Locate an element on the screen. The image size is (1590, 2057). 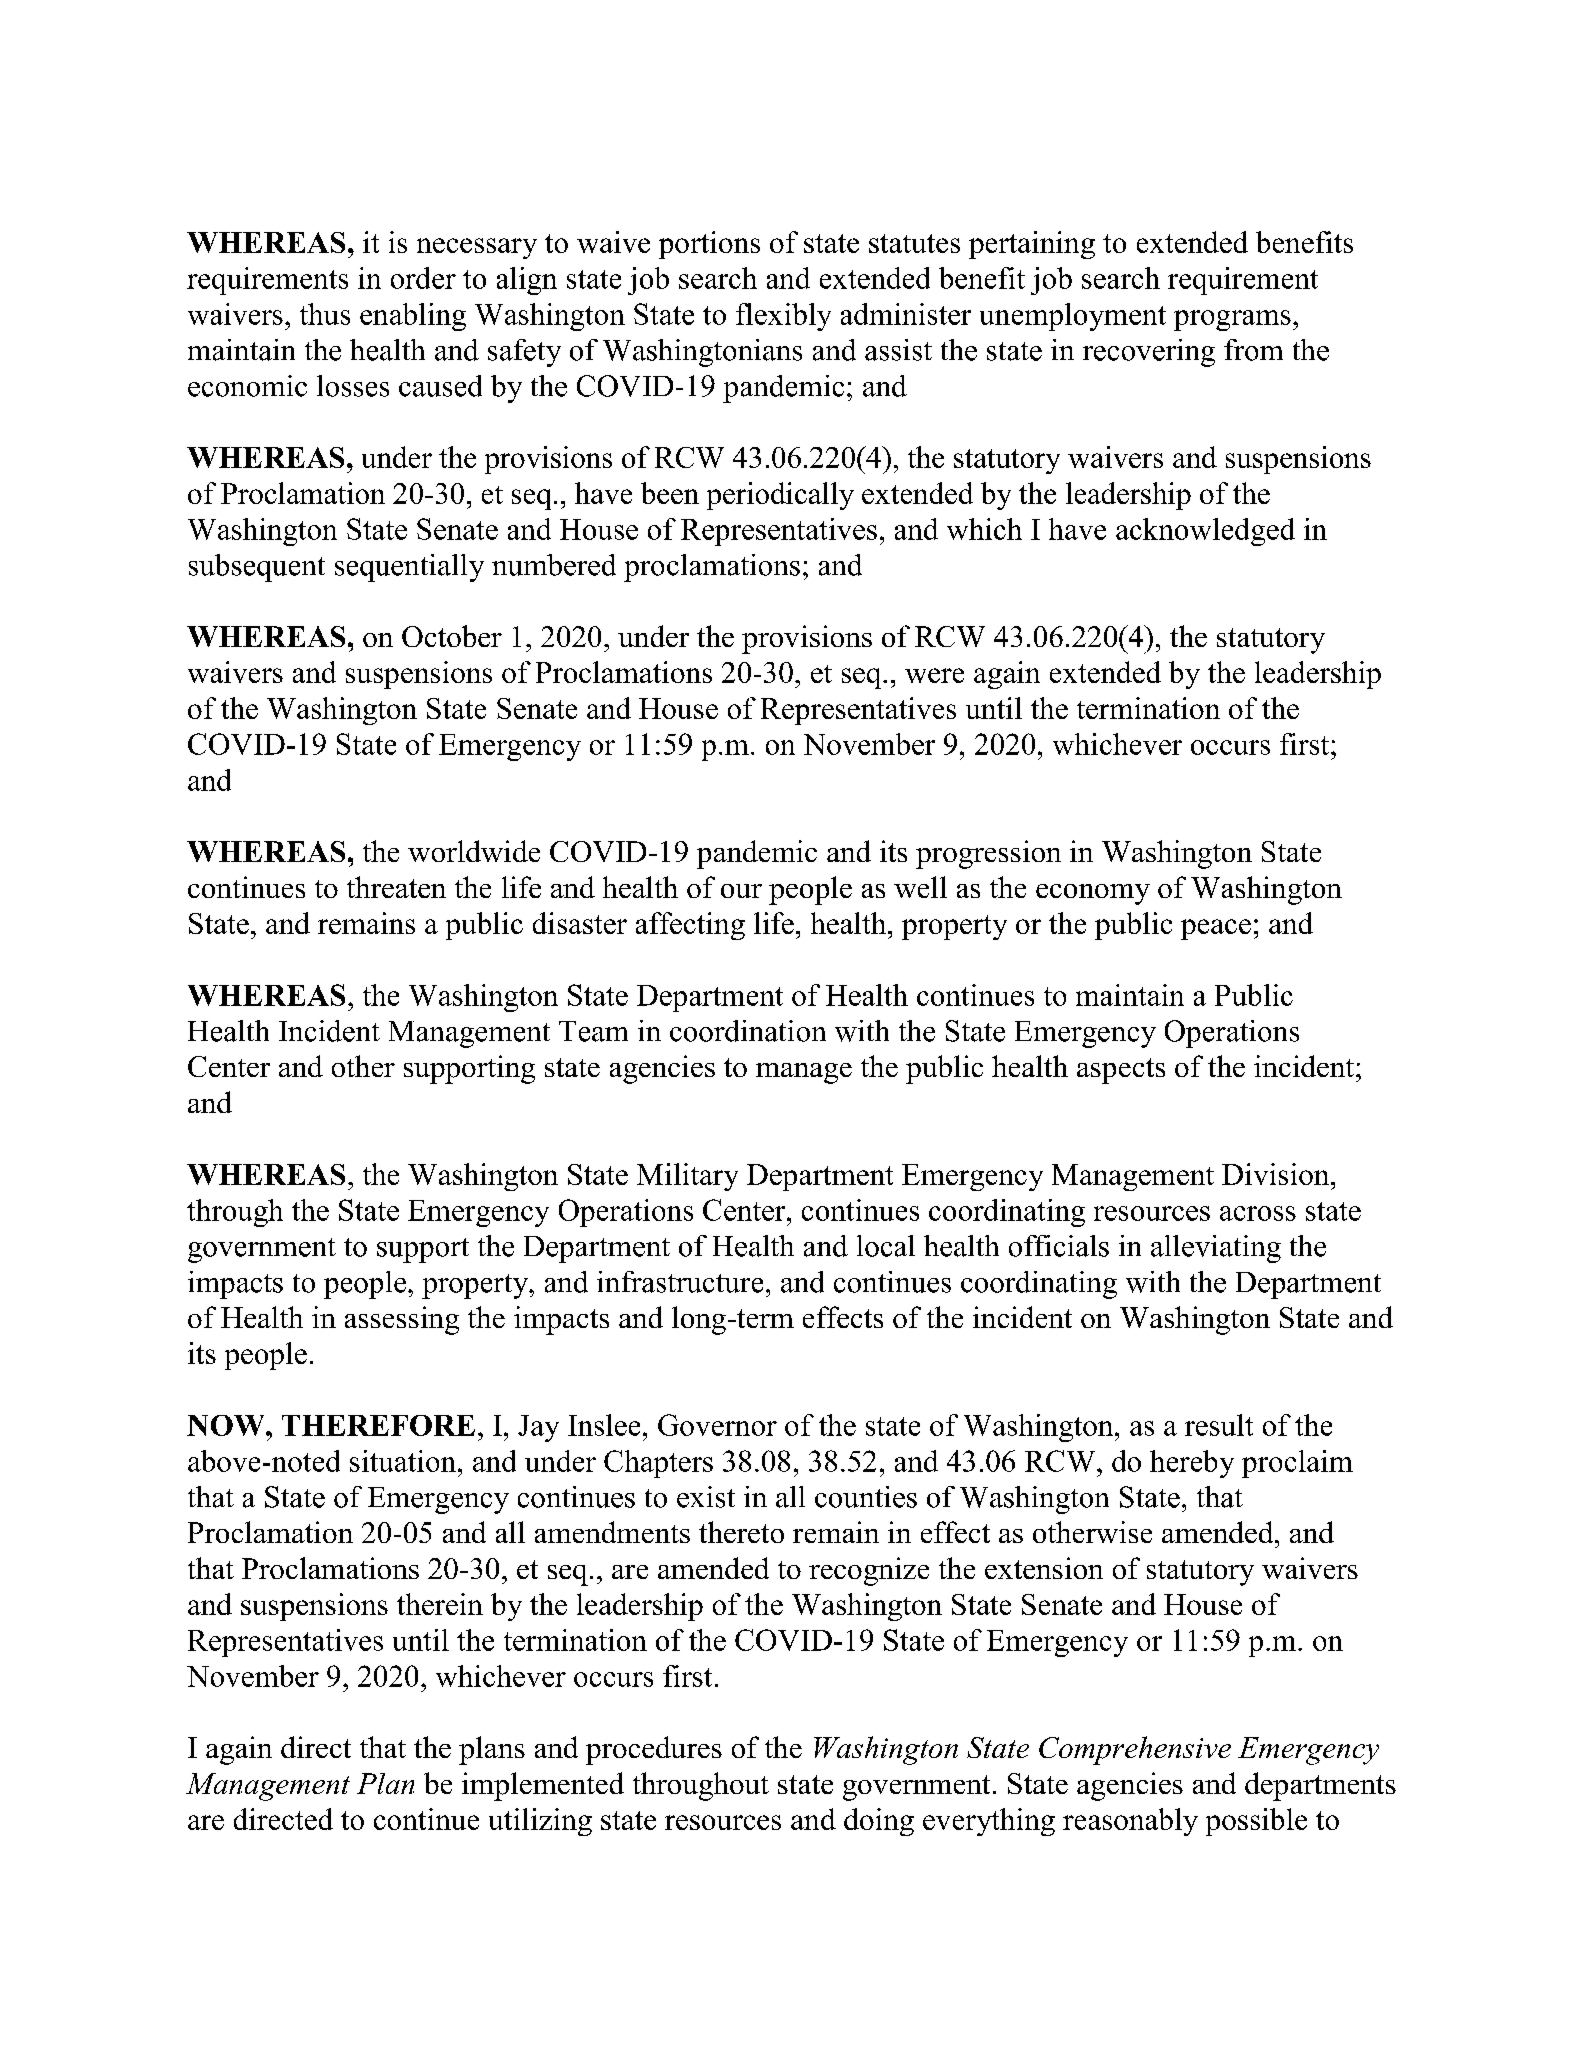
worldwide is located at coordinates (474, 851).
